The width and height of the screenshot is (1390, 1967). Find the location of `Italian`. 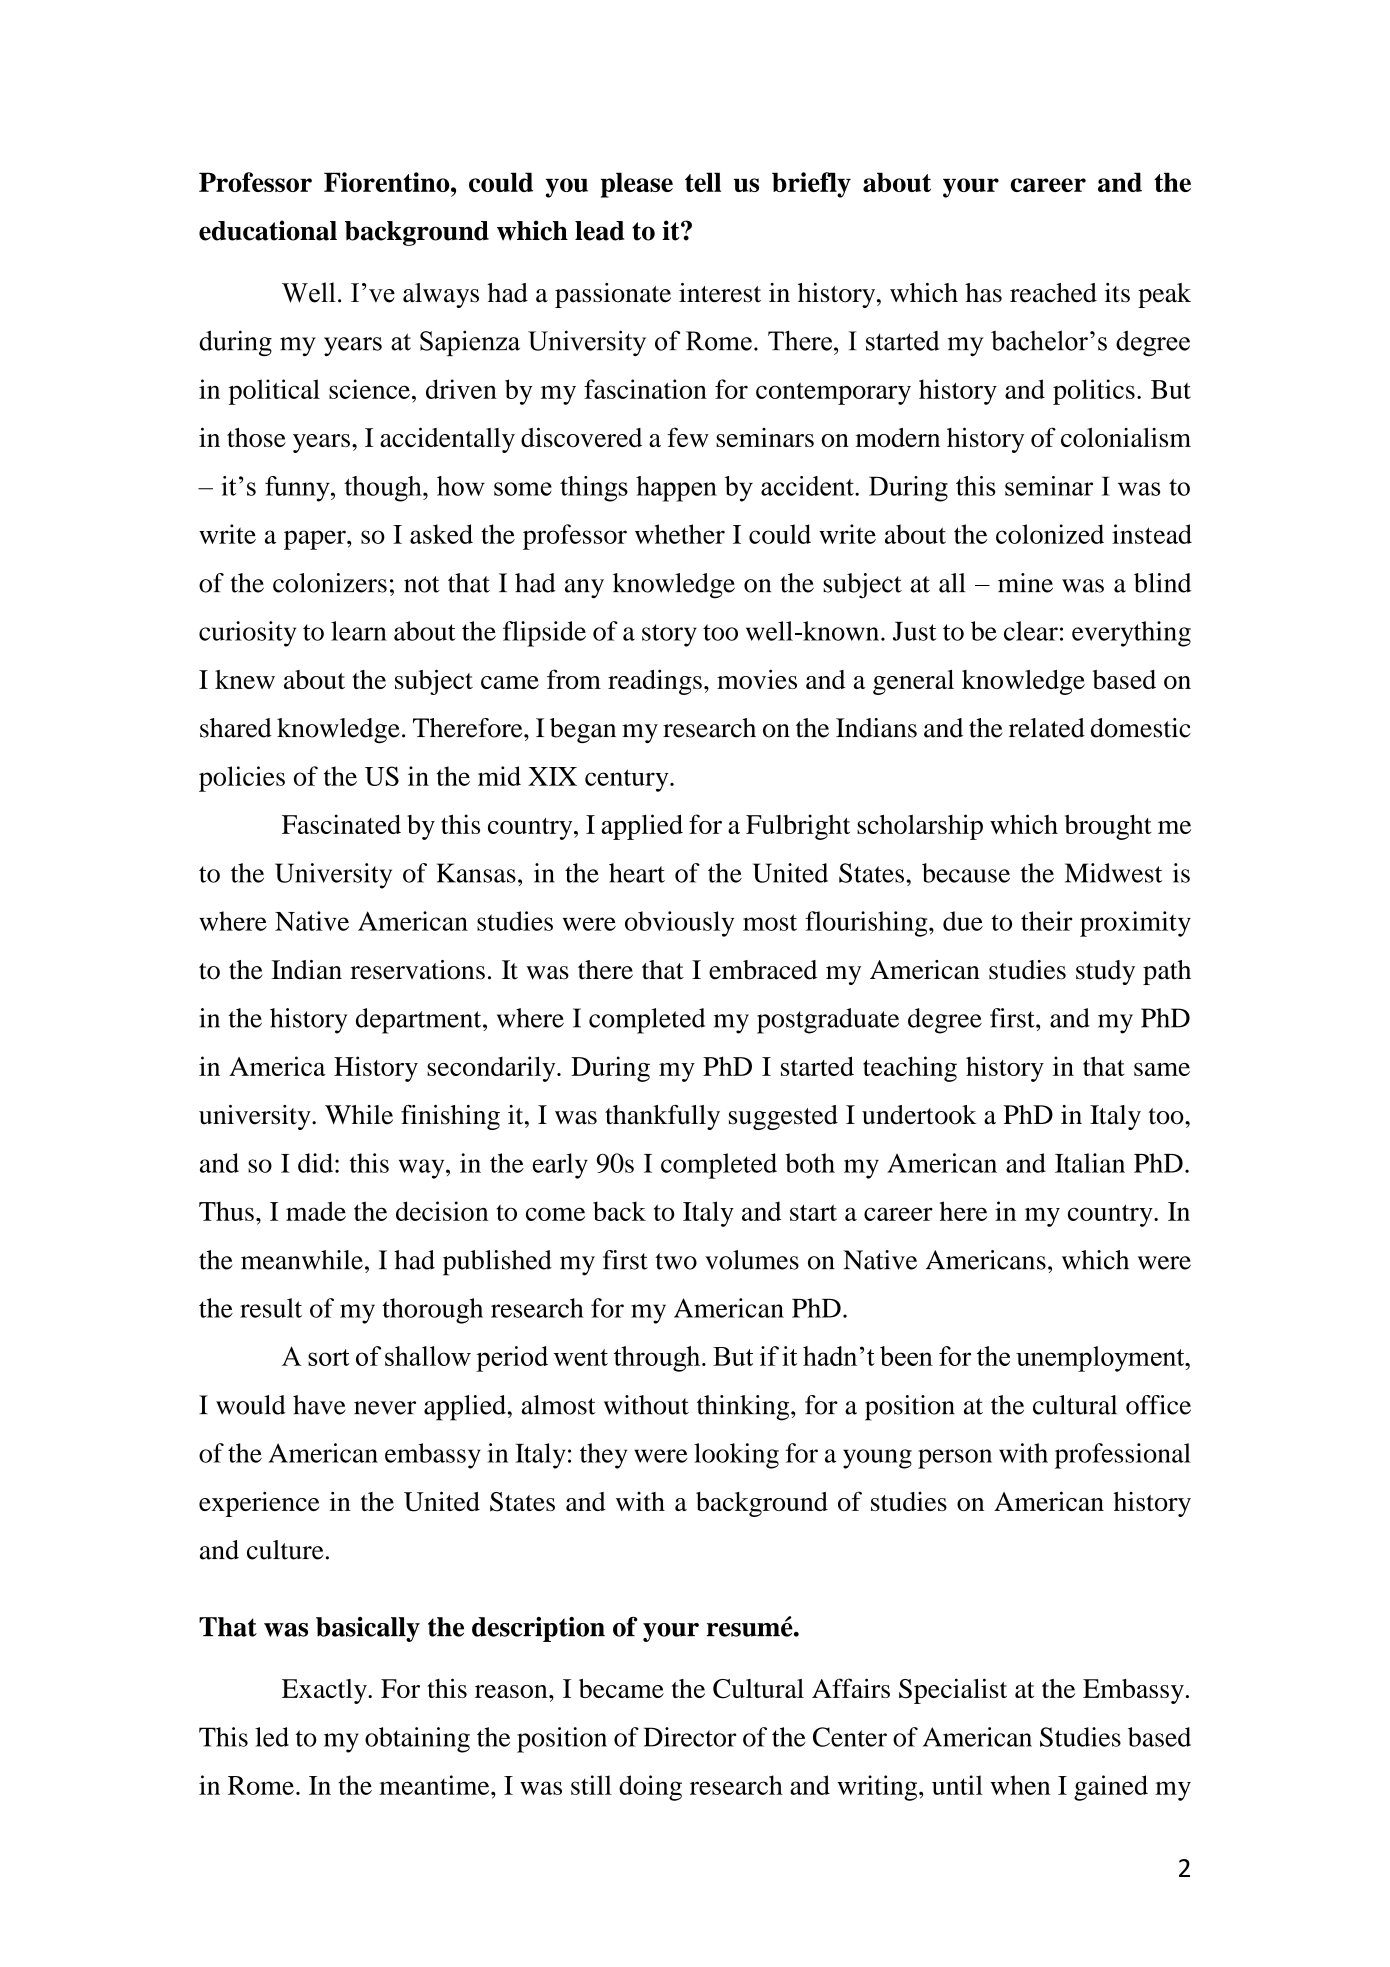

Italian is located at coordinates (1090, 1163).
